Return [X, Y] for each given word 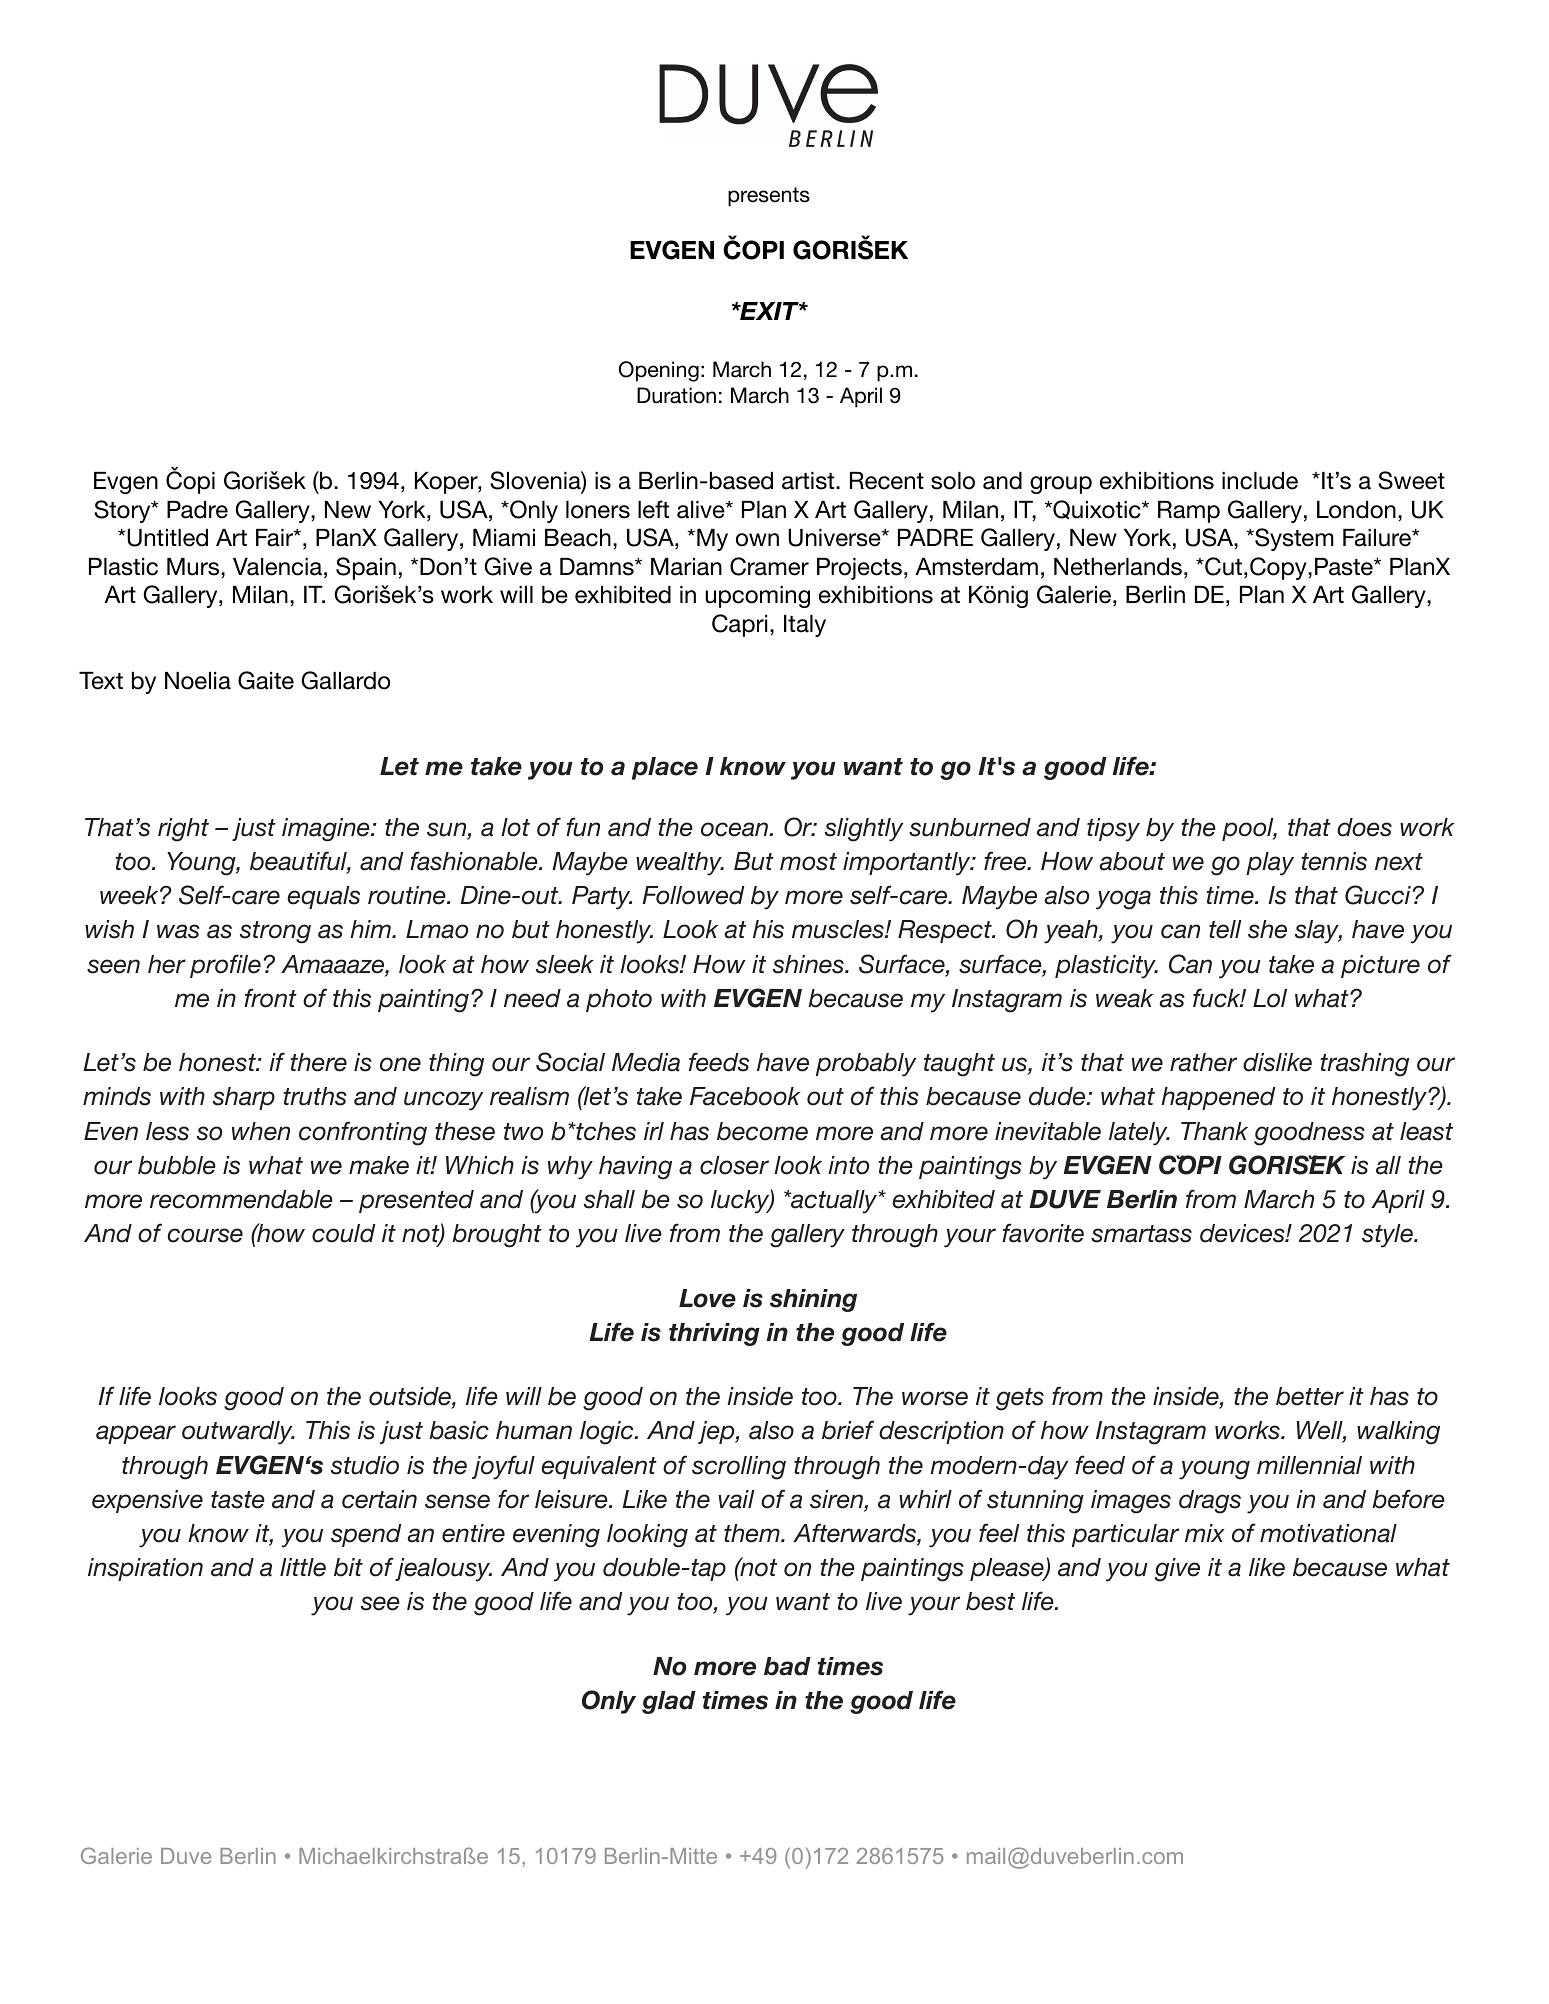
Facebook [745, 1096]
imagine [327, 830]
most [808, 862]
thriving [714, 1334]
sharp [244, 1098]
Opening [659, 371]
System [1293, 539]
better [1310, 1396]
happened [1218, 1098]
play [1270, 864]
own [757, 540]
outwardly [238, 1433]
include [1260, 481]
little [303, 1567]
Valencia [277, 567]
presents [769, 197]
